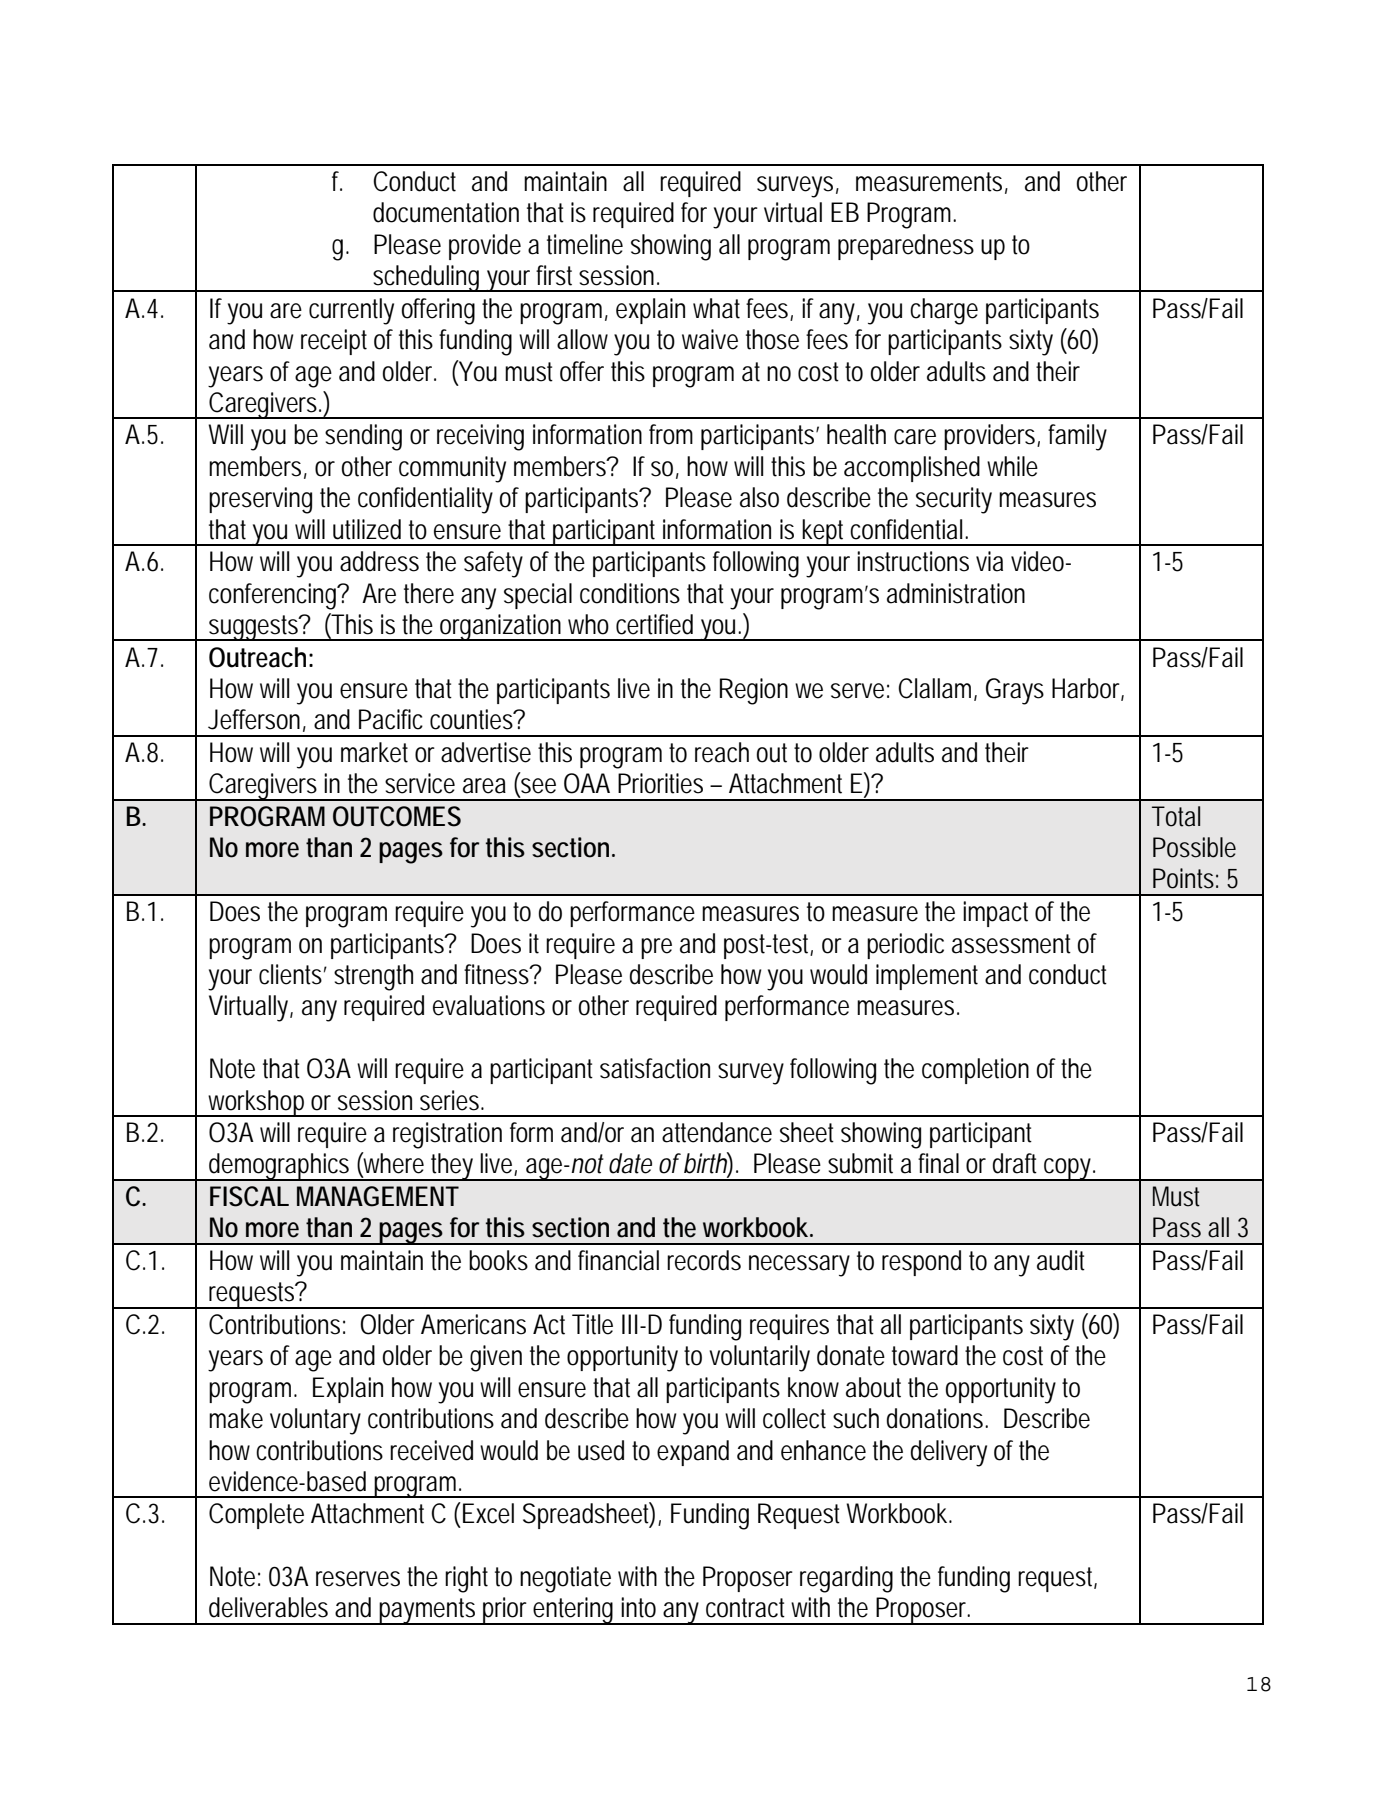 This screenshot has height=1806, width=1396. I want to click on records, so click(704, 1260).
